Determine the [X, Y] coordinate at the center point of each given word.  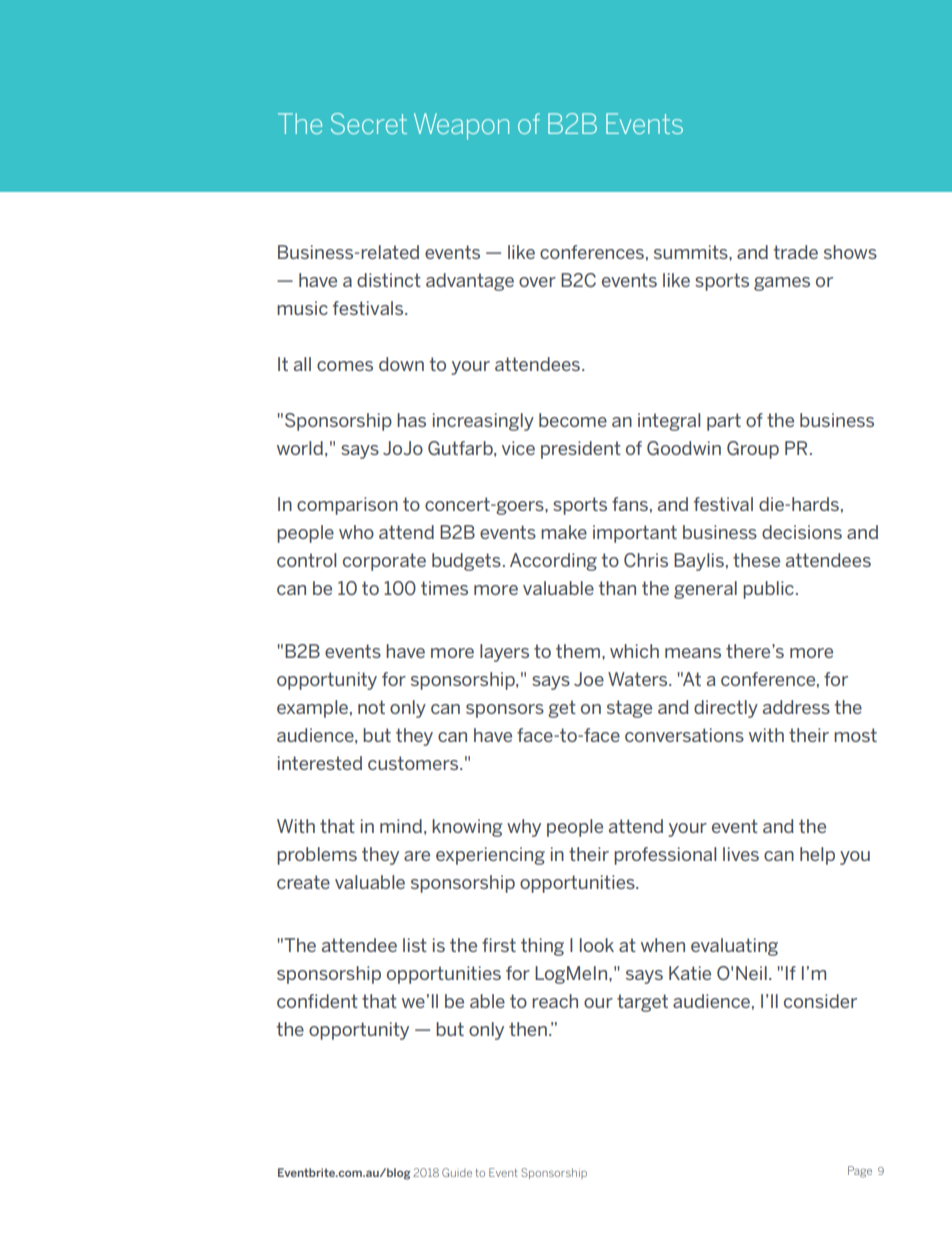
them [578, 651]
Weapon [461, 126]
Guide [457, 1172]
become [573, 420]
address [796, 707]
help [817, 856]
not [371, 707]
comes [345, 366]
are [417, 856]
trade [795, 252]
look [597, 945]
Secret [369, 123]
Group [753, 450]
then [528, 1029]
